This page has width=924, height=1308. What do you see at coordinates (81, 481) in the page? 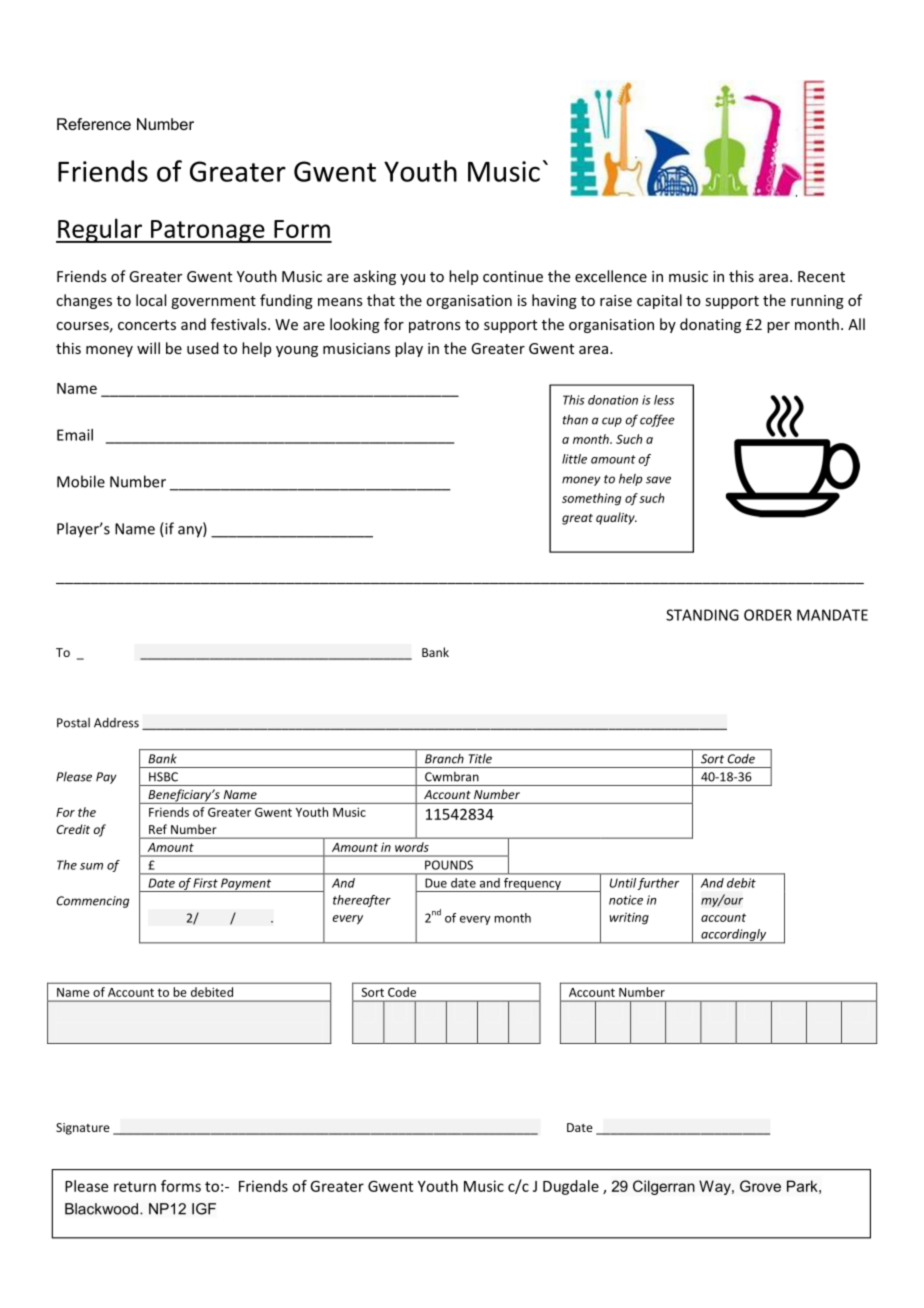
I see `Mobile` at bounding box center [81, 481].
